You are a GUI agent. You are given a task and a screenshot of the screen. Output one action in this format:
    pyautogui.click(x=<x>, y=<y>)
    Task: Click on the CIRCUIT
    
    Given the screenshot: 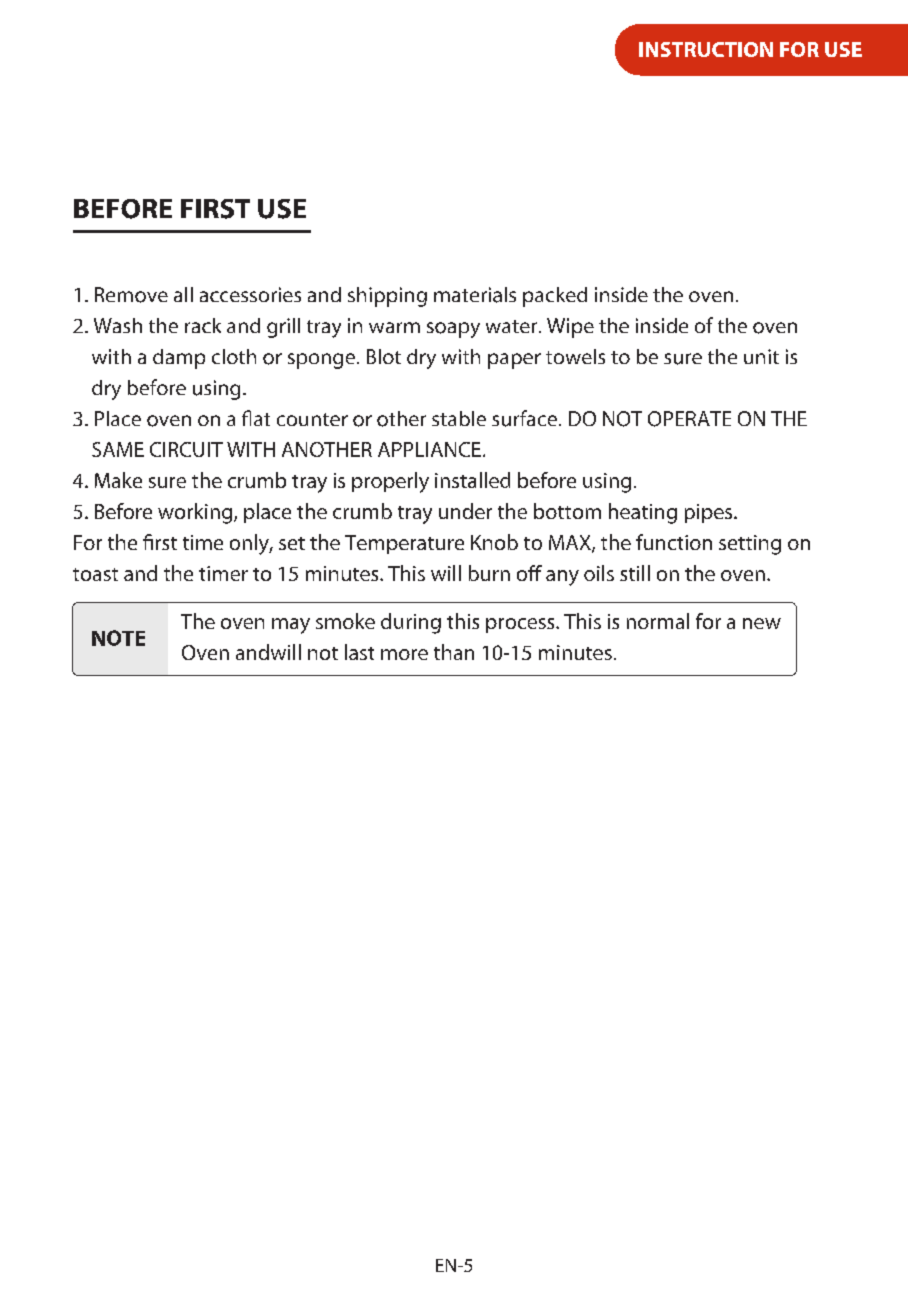 What is the action you would take?
    pyautogui.click(x=186, y=449)
